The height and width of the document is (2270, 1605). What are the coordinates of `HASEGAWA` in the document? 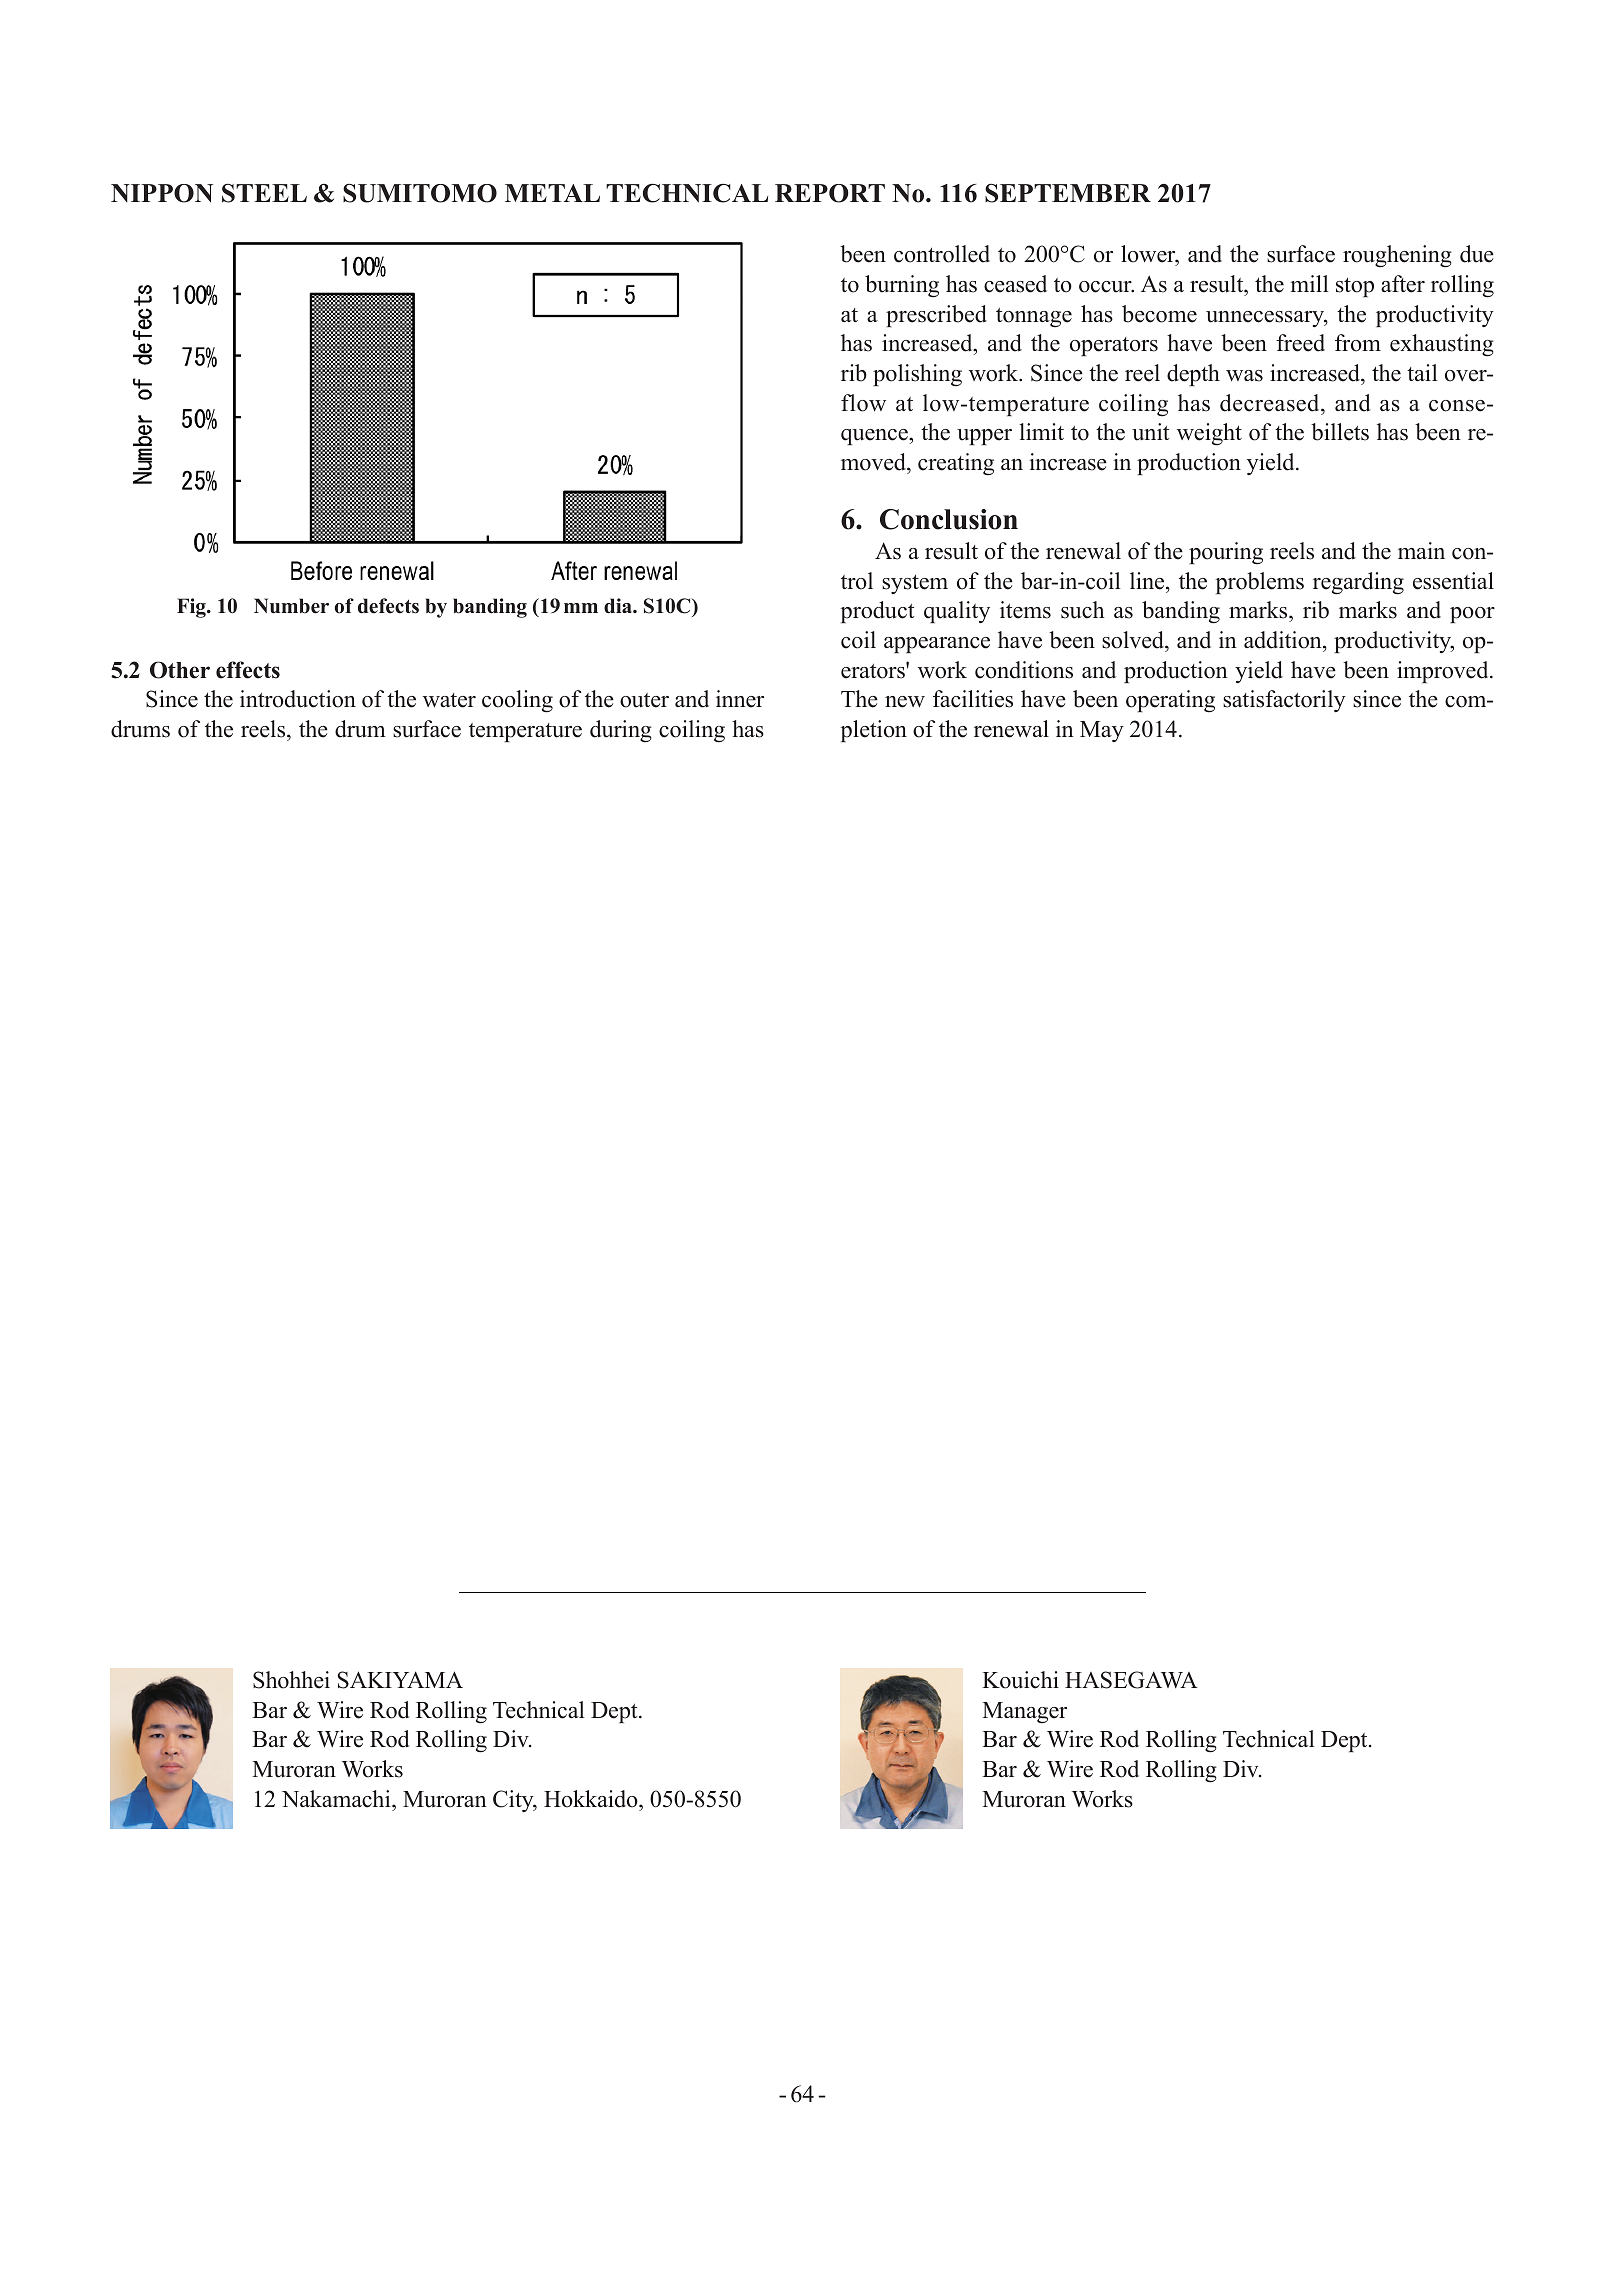 It's located at (1131, 1680).
